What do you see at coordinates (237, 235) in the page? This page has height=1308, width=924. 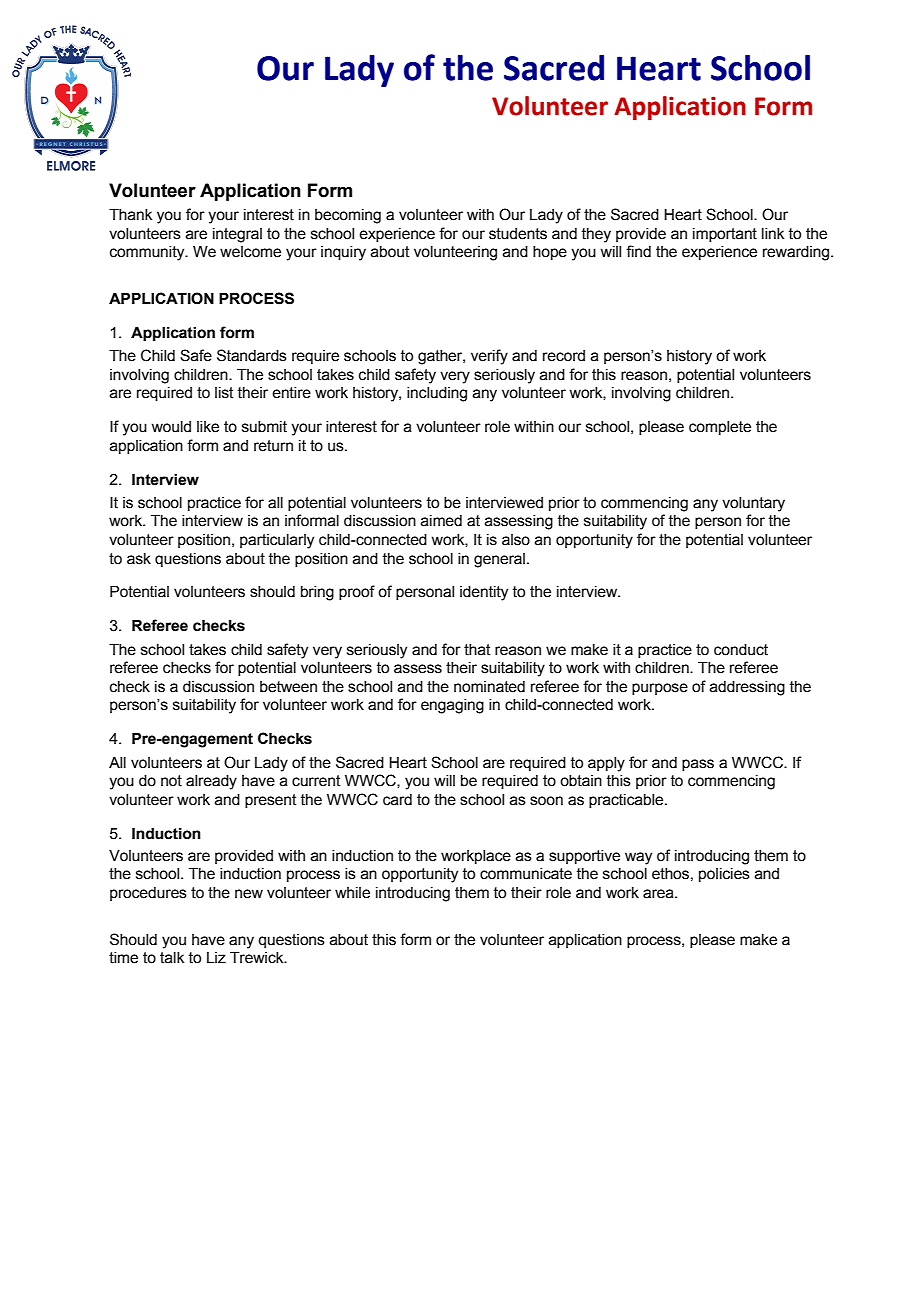 I see `integral` at bounding box center [237, 235].
